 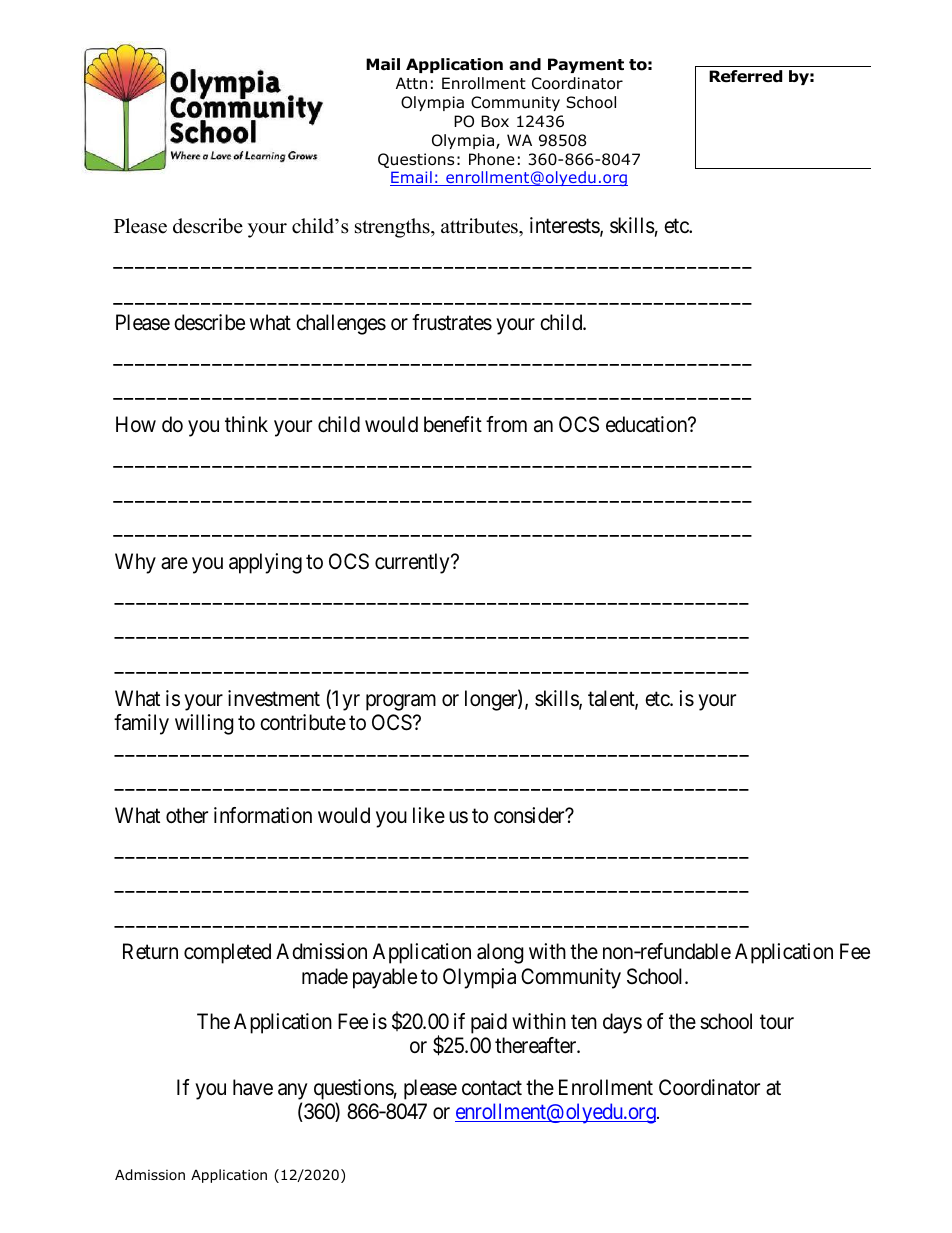 I want to click on have, so click(x=253, y=1087).
